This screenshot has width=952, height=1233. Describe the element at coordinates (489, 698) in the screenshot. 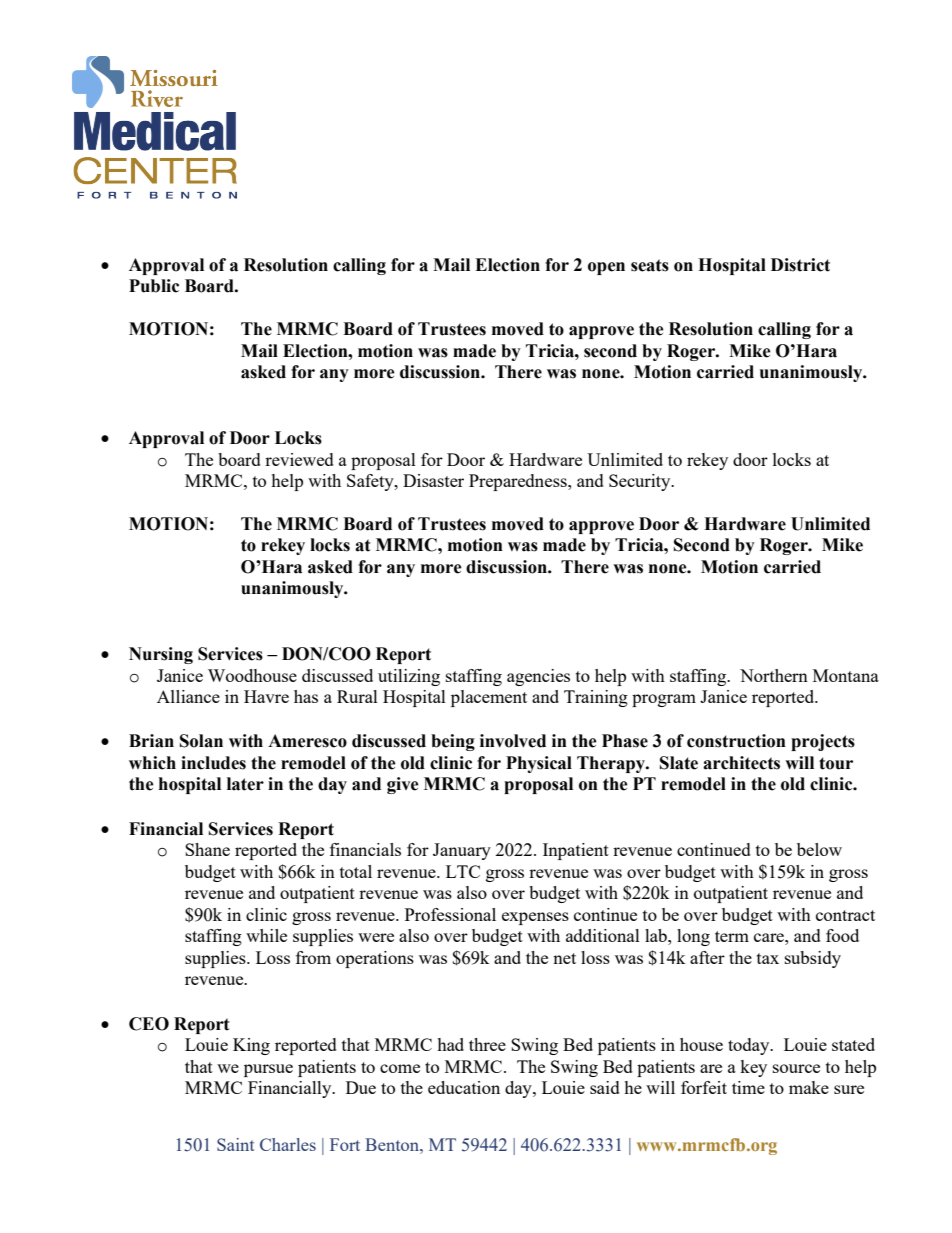

I see `placement` at that location.
